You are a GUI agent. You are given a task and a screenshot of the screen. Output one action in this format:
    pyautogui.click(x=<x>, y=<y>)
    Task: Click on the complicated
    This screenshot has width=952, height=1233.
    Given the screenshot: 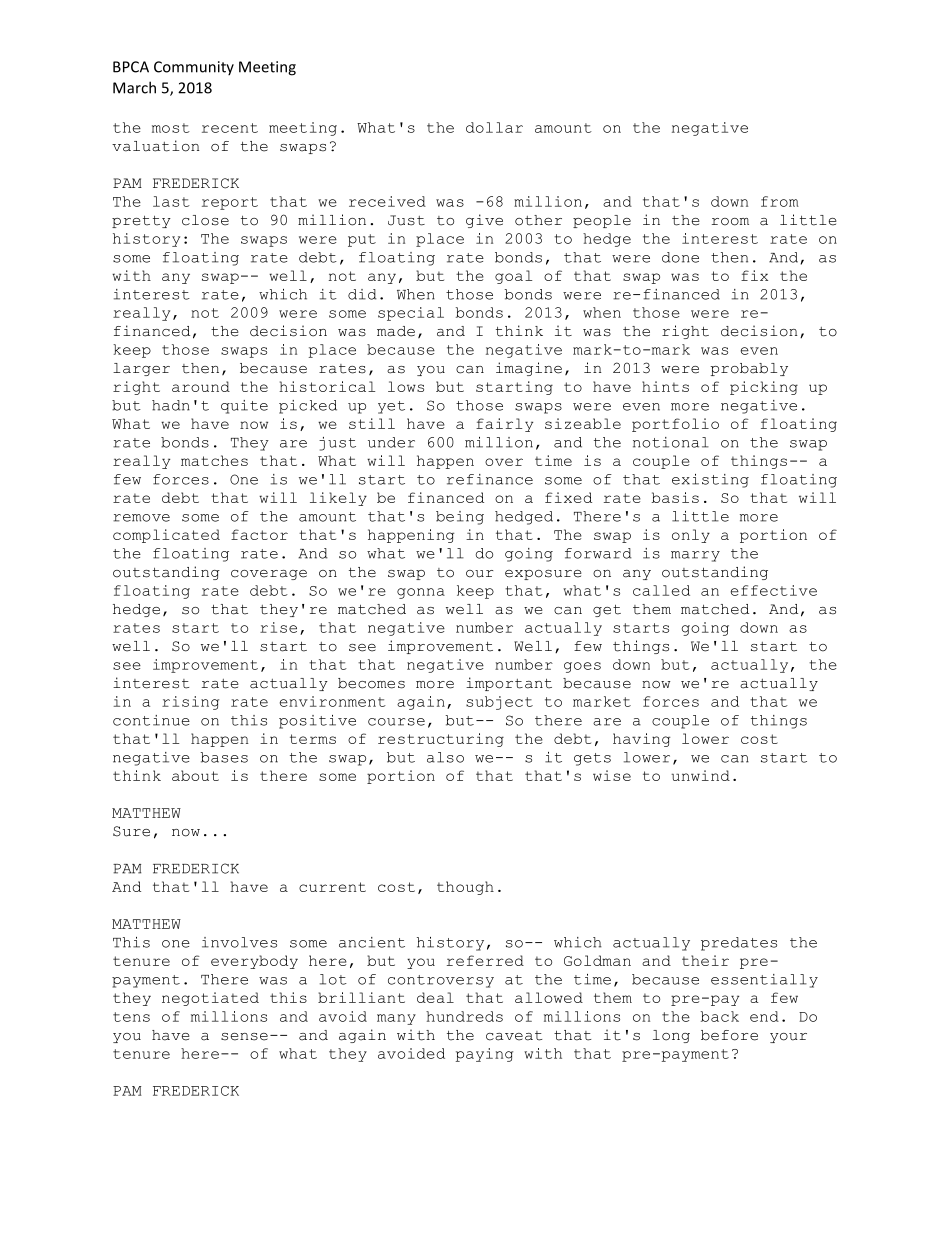 What is the action you would take?
    pyautogui.click(x=166, y=536)
